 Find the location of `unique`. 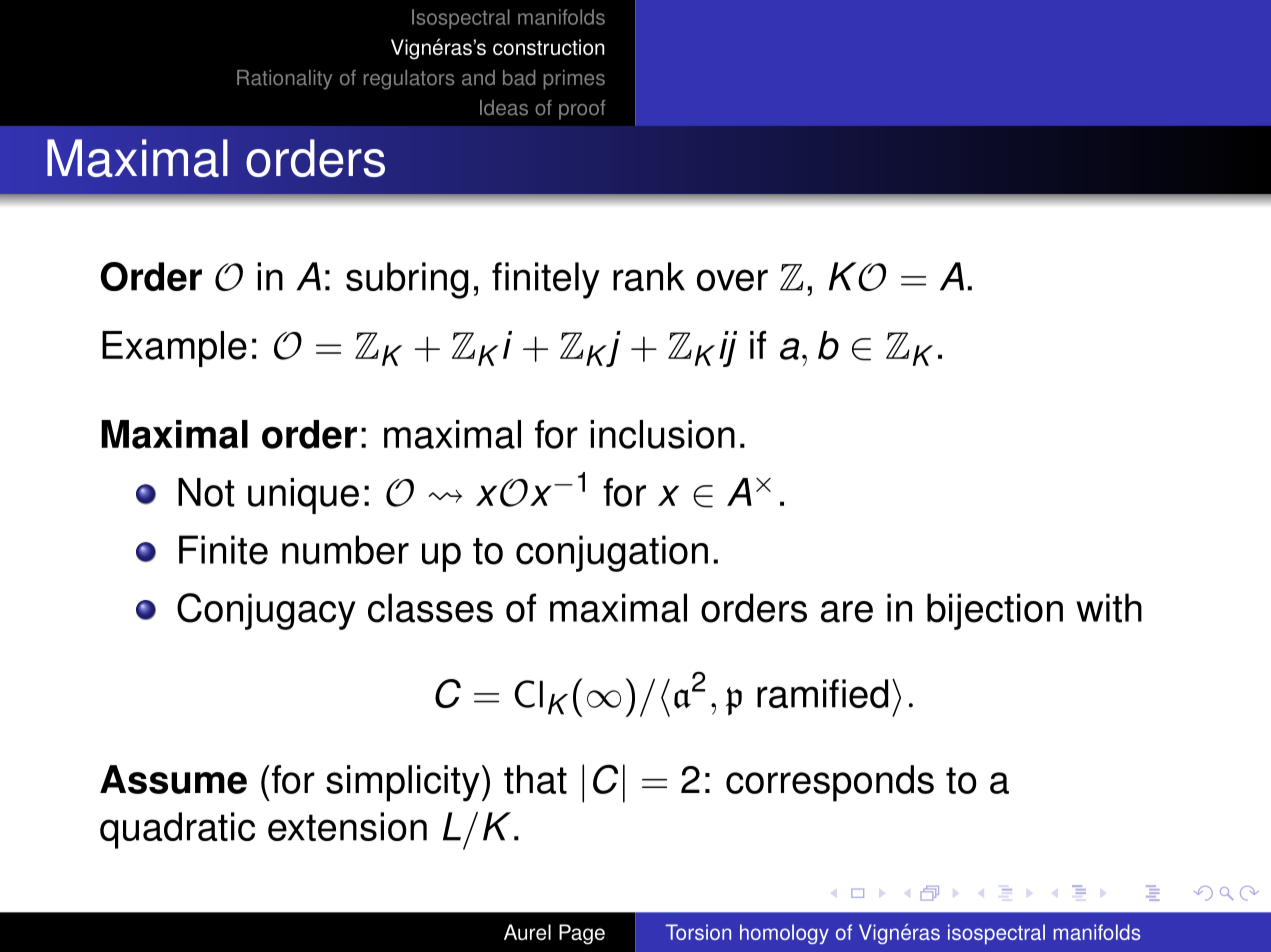

unique is located at coordinates (303, 496).
